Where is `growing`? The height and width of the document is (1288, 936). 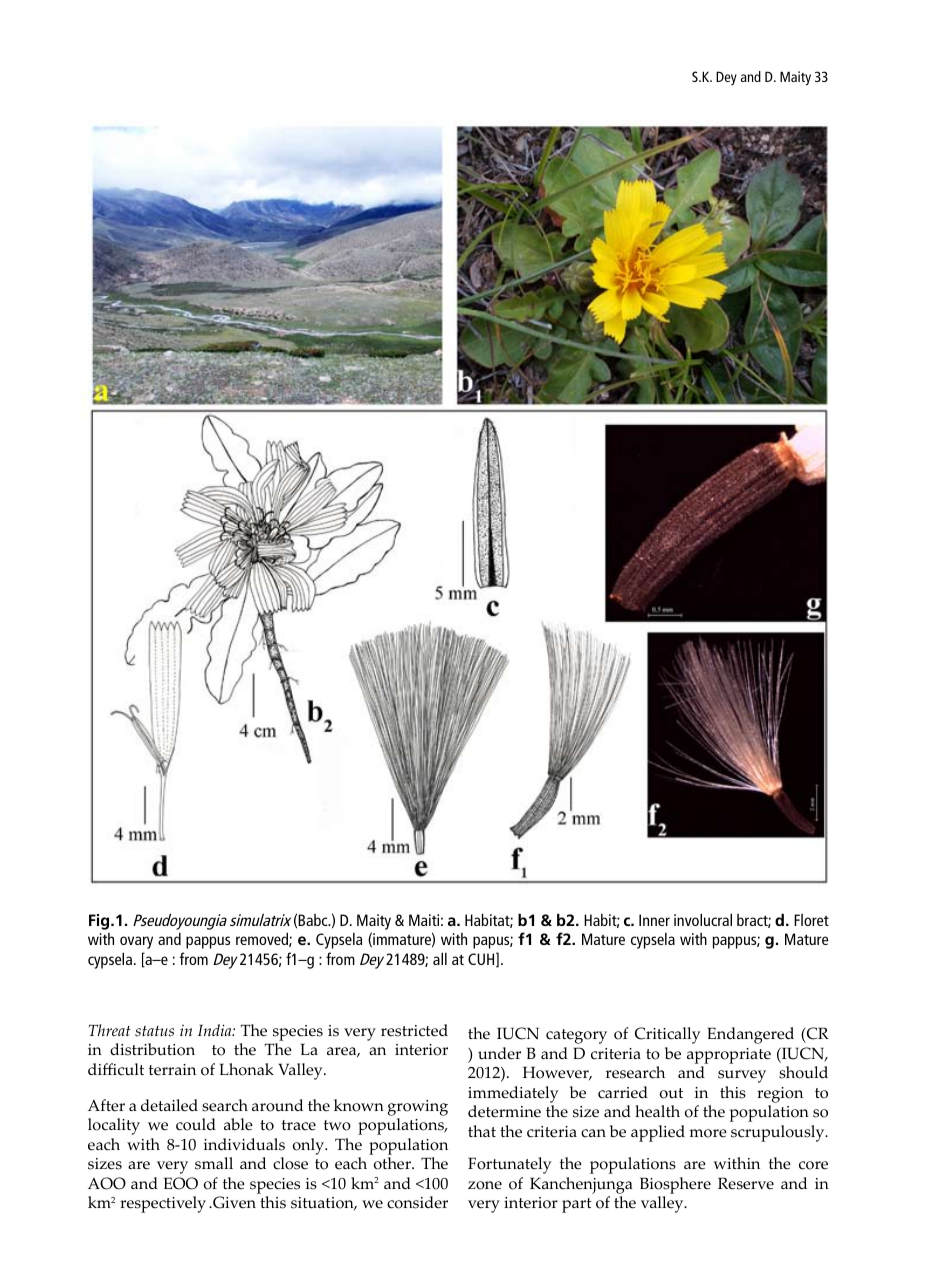 growing is located at coordinates (418, 1108).
